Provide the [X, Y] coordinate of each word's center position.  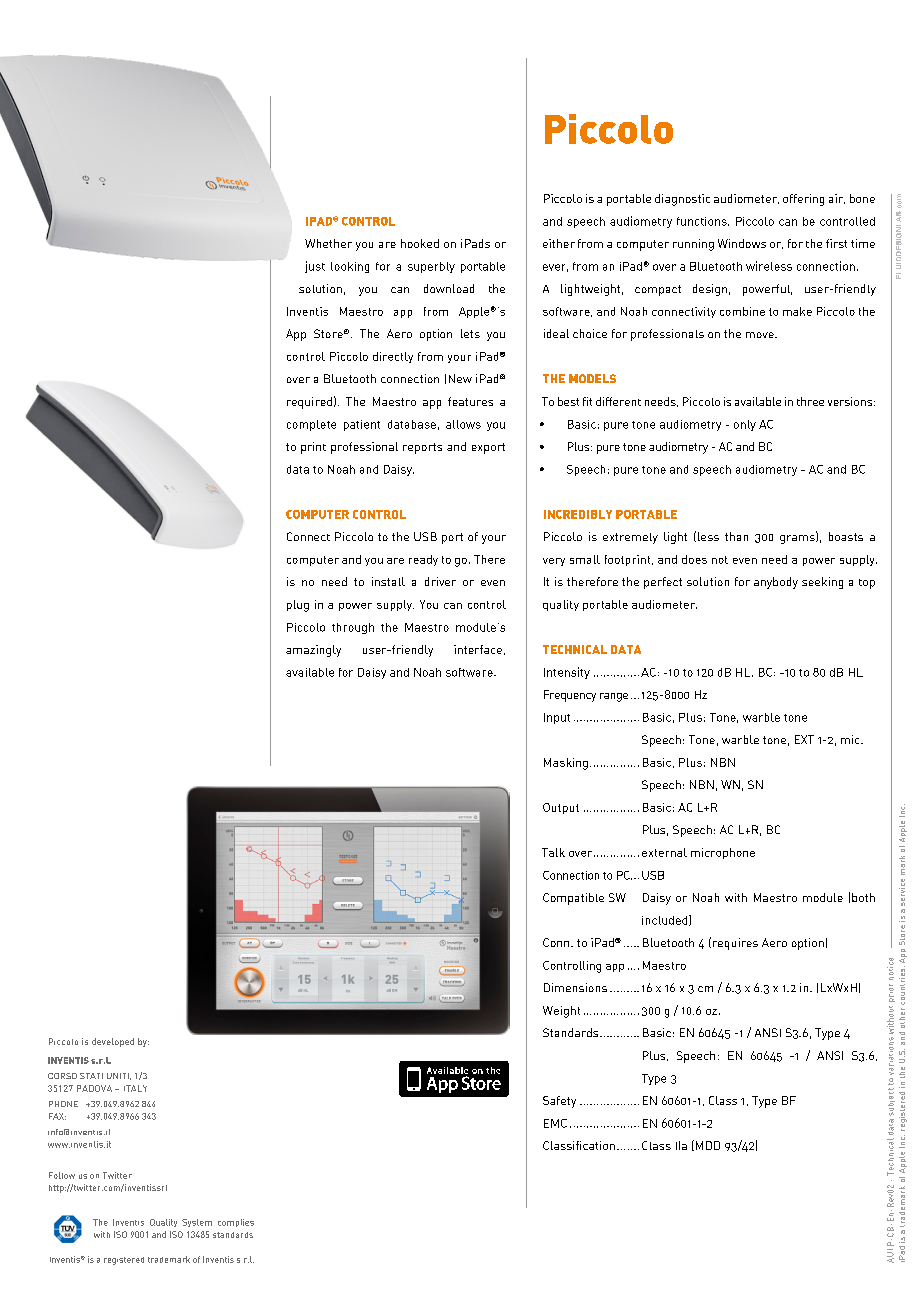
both [863, 897]
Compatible [573, 899]
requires [735, 944]
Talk [553, 852]
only [745, 425]
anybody [776, 583]
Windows [742, 243]
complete [311, 425]
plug [298, 606]
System [197, 1223]
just [315, 267]
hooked [420, 243]
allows [463, 424]
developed [113, 1042]
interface [478, 649]
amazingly [313, 651]
